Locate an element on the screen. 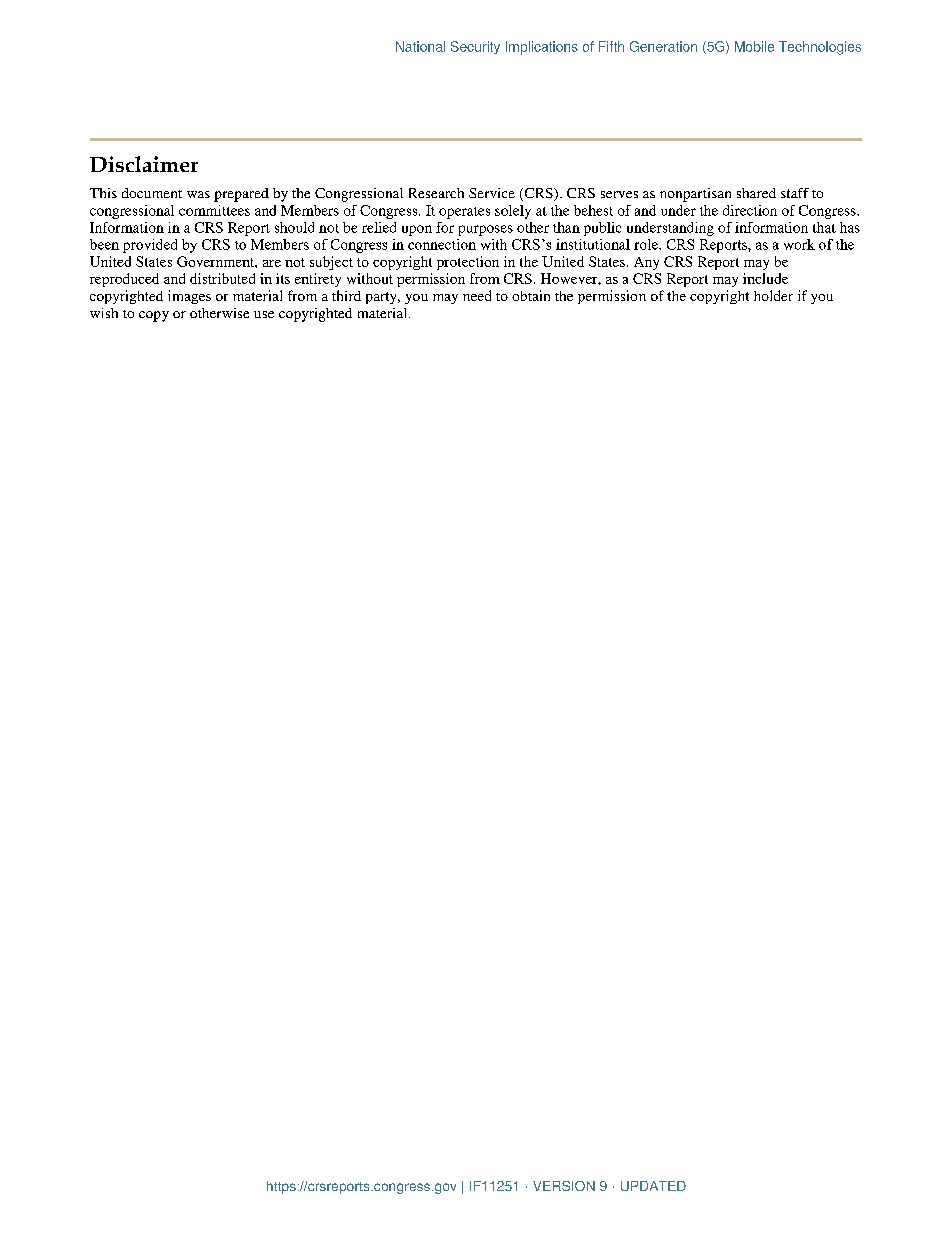 This screenshot has height=1233, width=952. Security is located at coordinates (475, 47).
